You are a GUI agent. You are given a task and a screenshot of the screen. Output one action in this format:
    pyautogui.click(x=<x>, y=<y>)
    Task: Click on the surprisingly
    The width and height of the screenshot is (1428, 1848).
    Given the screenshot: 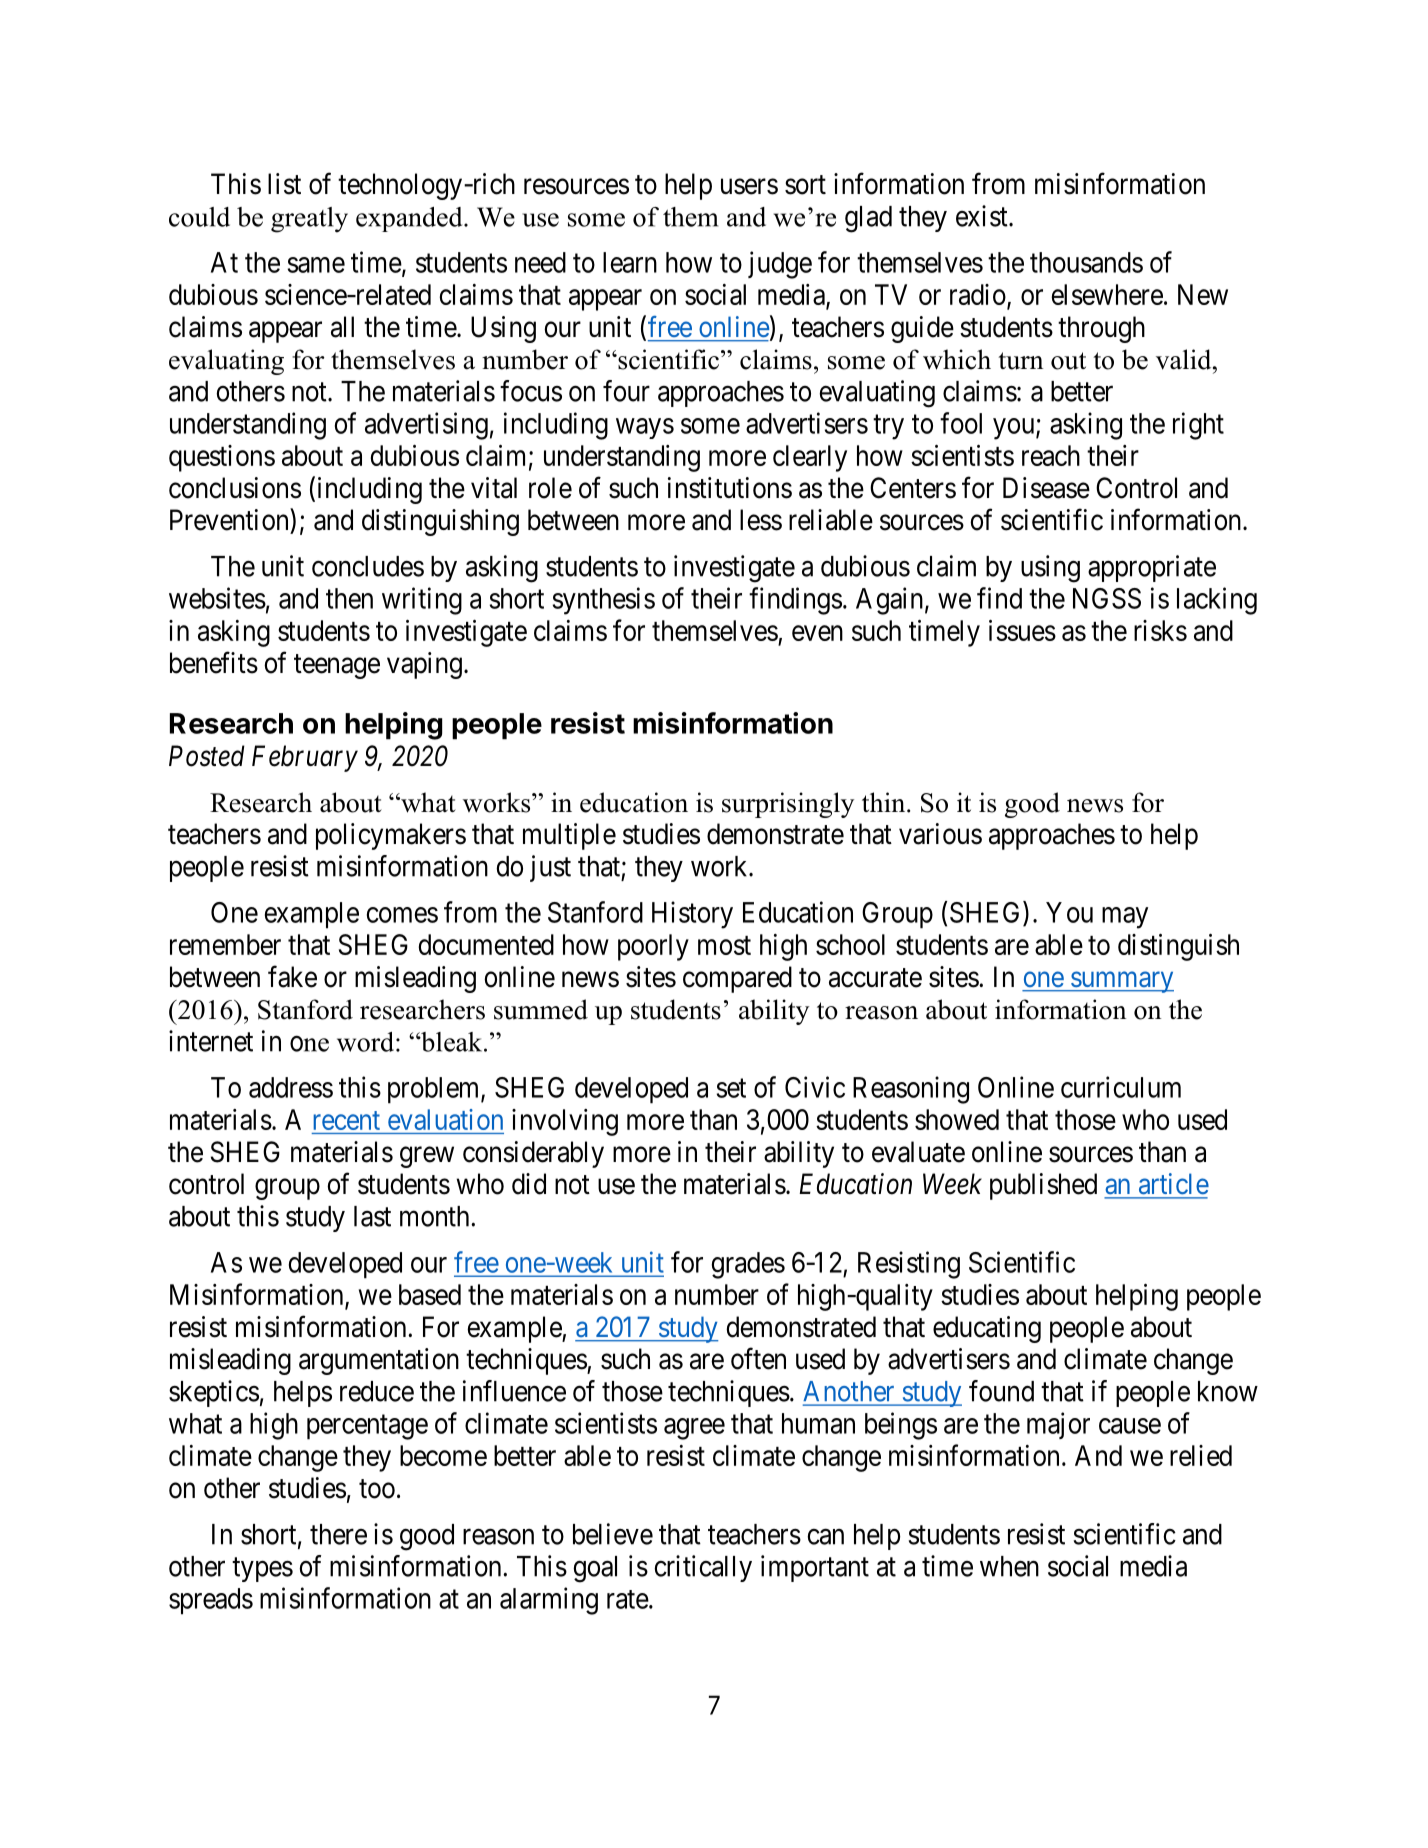 What is the action you would take?
    pyautogui.click(x=788, y=805)
